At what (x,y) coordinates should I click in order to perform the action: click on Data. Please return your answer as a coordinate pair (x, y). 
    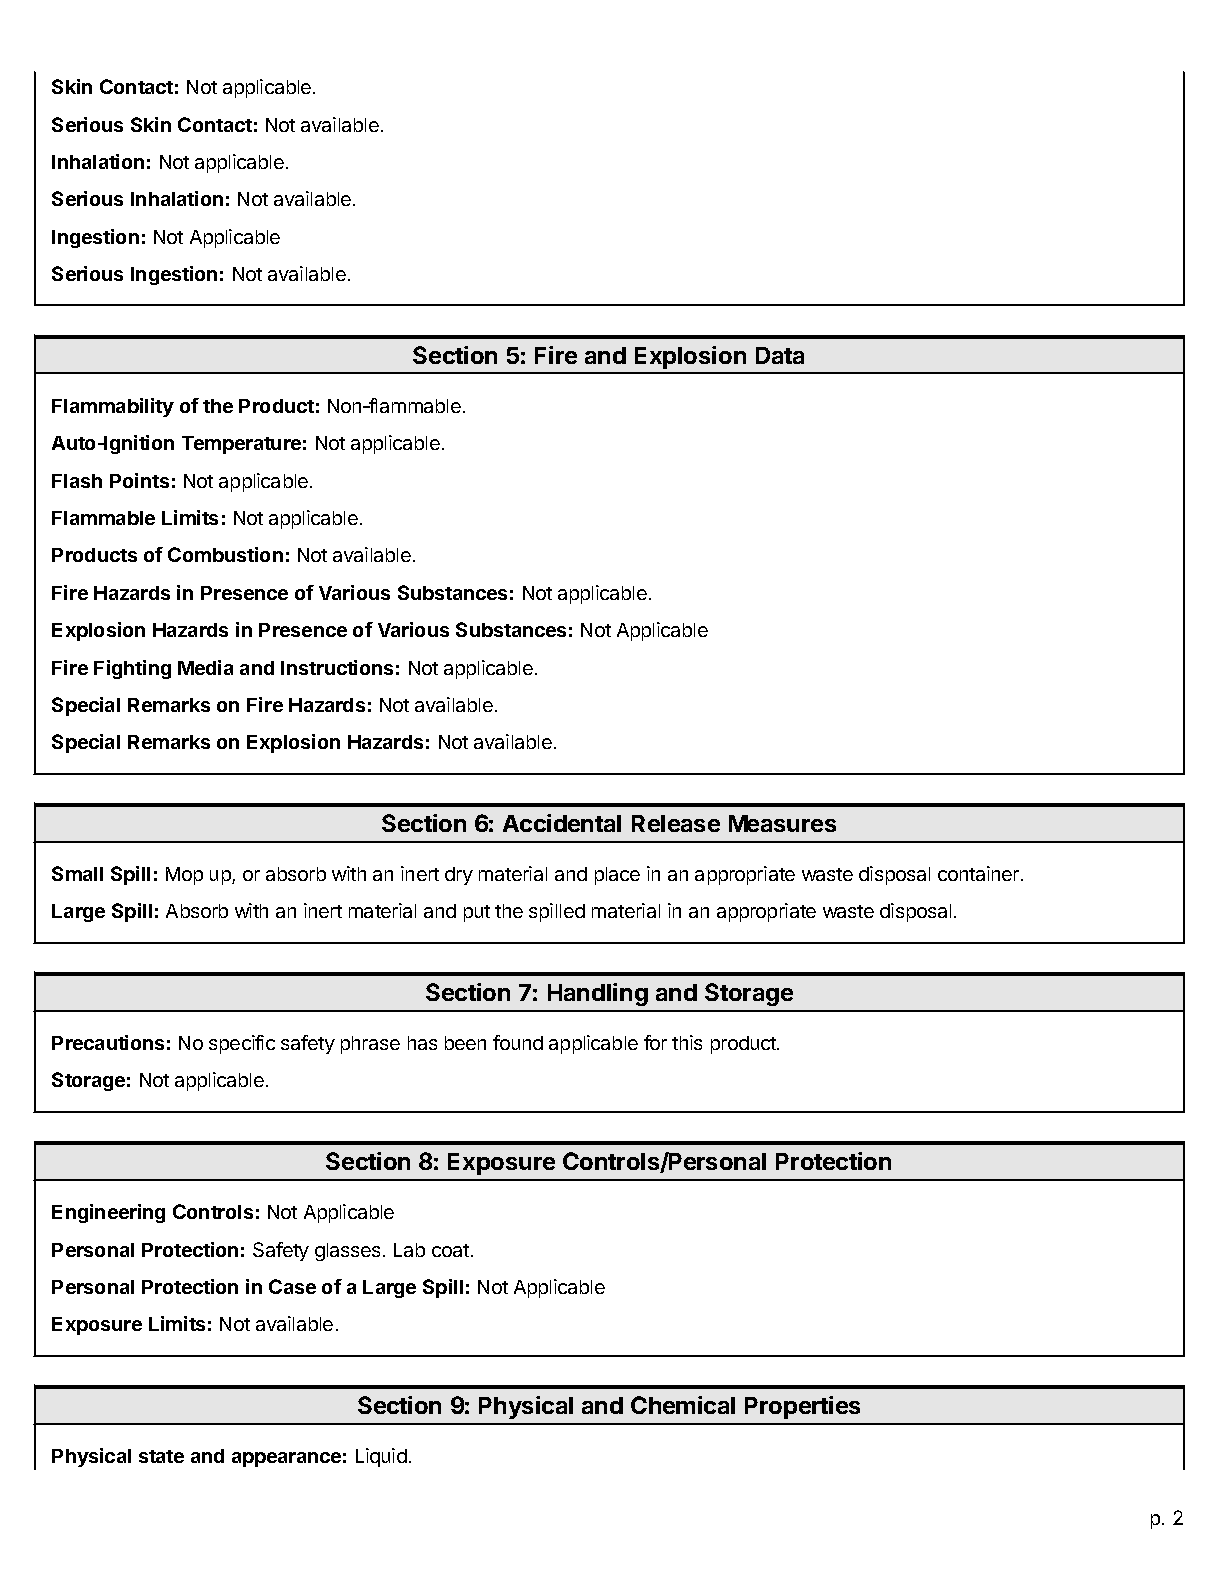
    Looking at the image, I should click on (780, 355).
